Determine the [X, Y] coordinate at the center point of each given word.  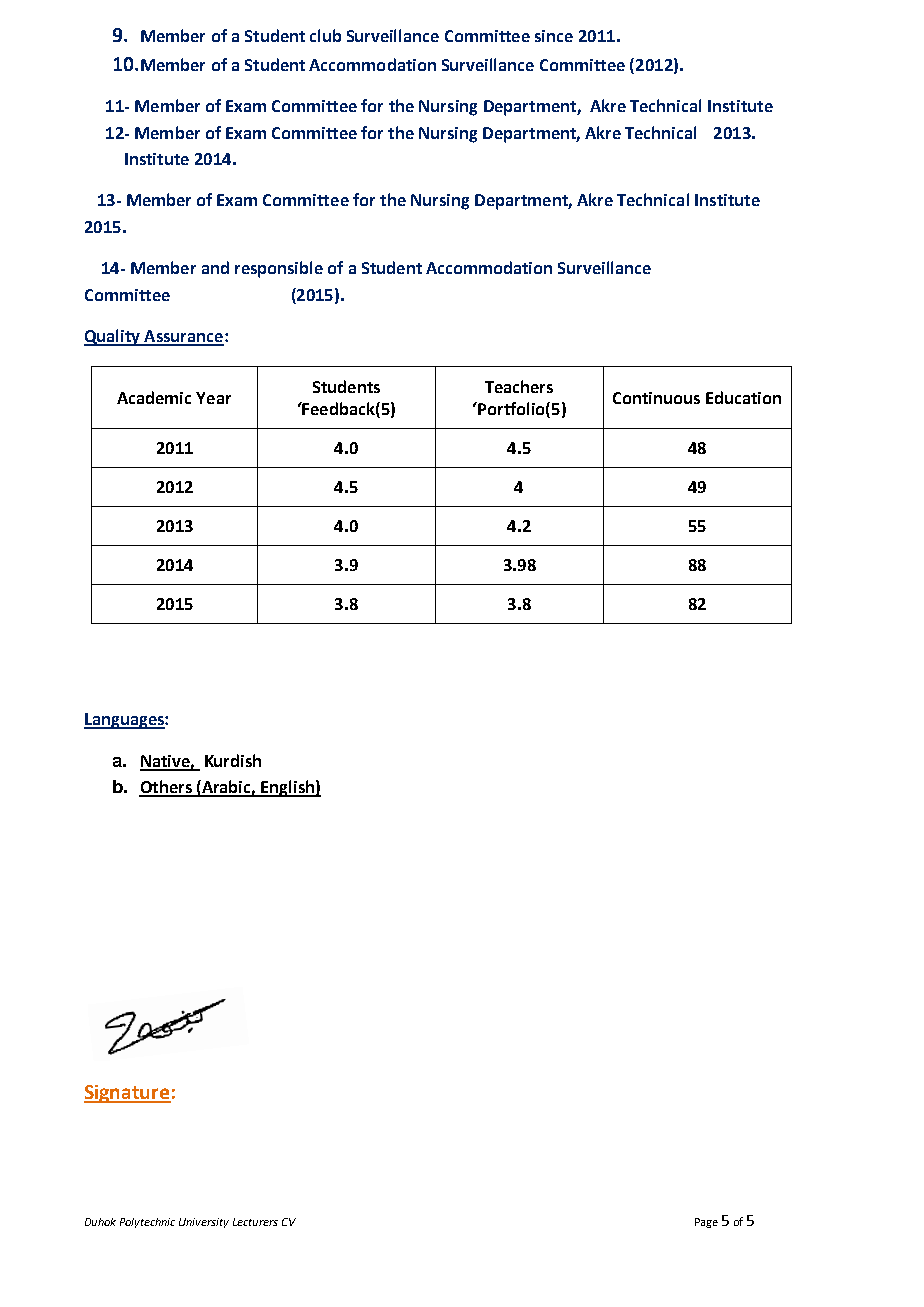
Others [166, 788]
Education [743, 397]
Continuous [656, 398]
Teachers [519, 386]
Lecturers [255, 1222]
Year [213, 398]
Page [706, 1223]
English [287, 788]
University [204, 1223]
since [554, 36]
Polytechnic [147, 1223]
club [325, 35]
